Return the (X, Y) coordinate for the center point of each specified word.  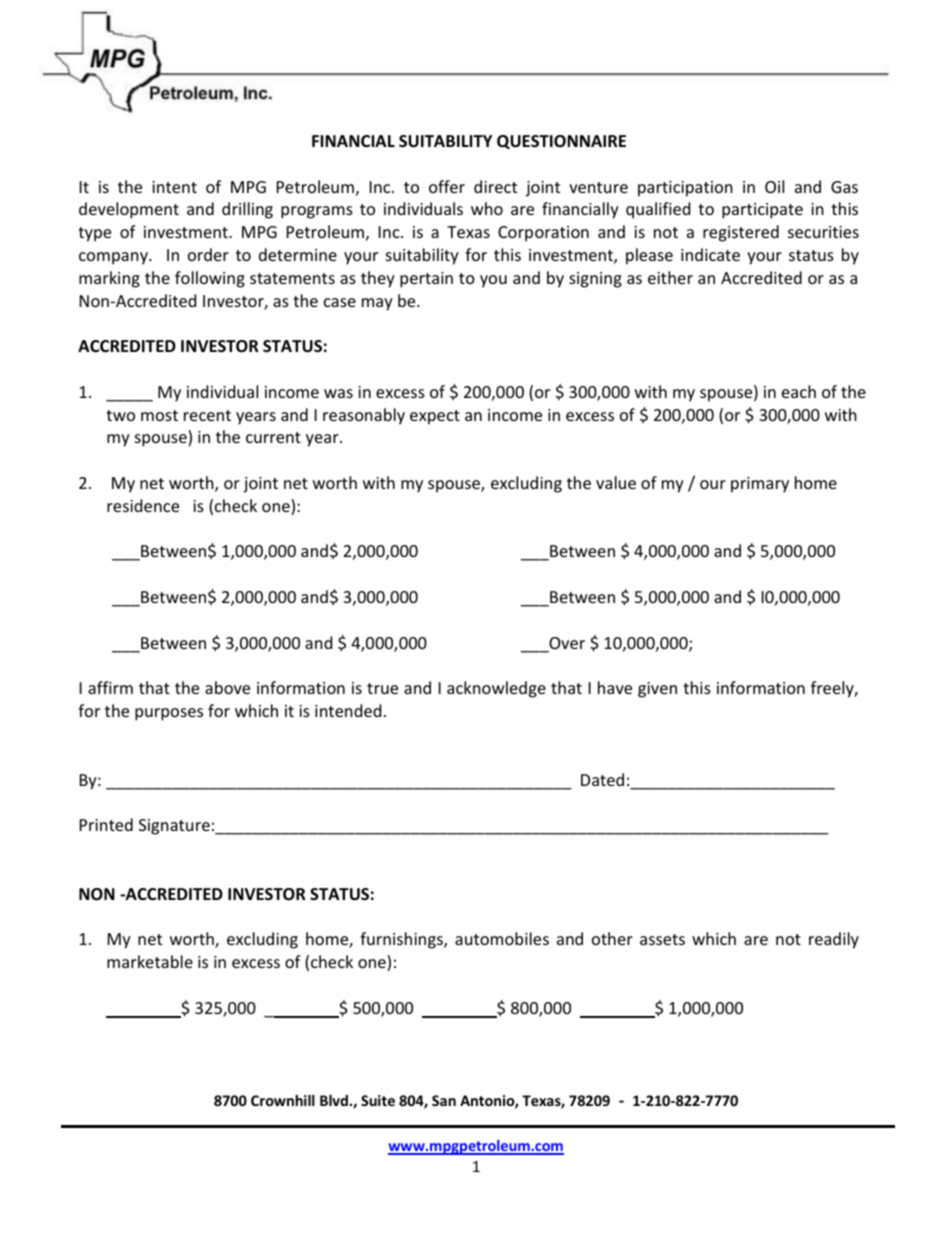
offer (447, 186)
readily (834, 940)
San (444, 1100)
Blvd (334, 1100)
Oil (774, 186)
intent (174, 187)
